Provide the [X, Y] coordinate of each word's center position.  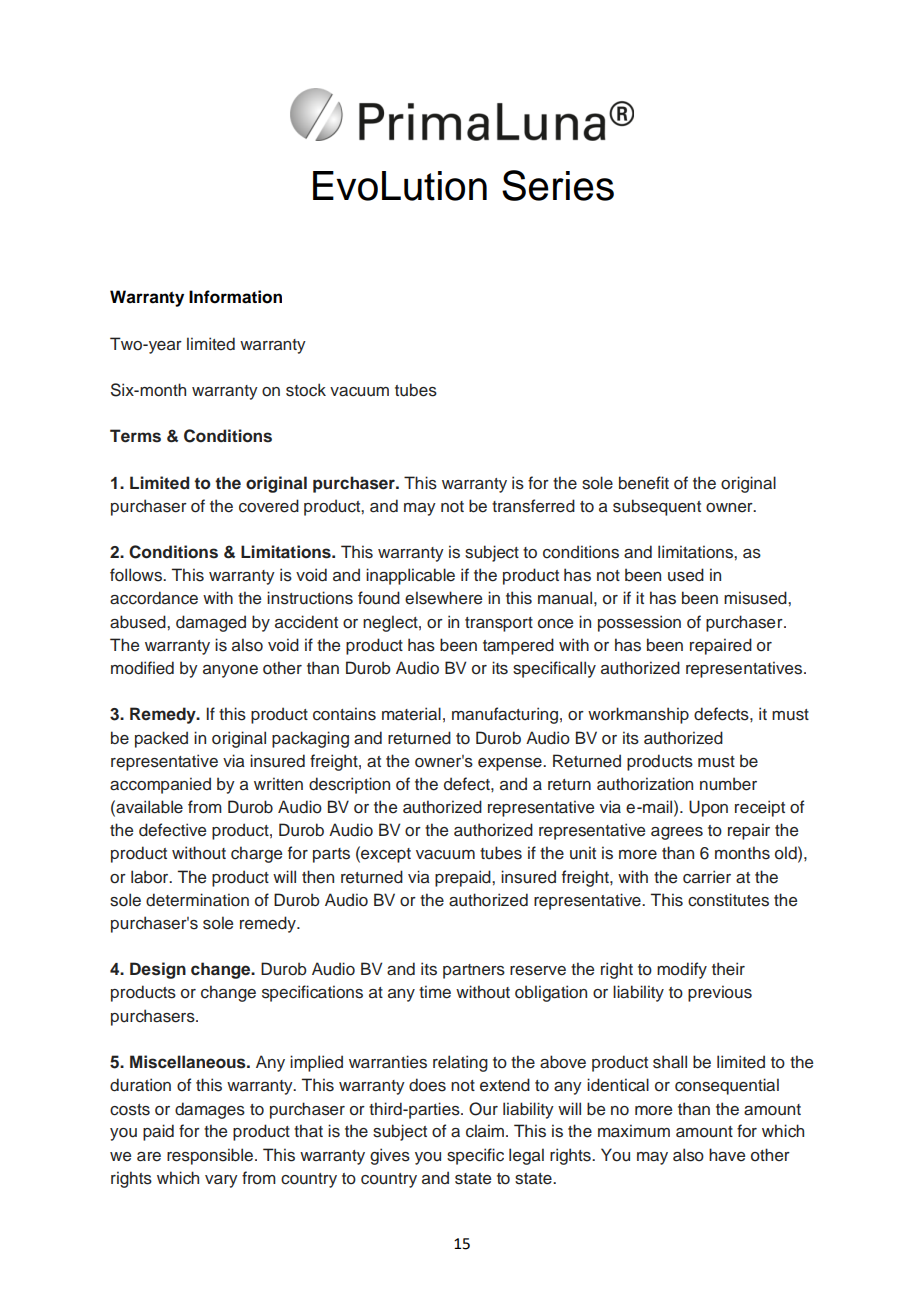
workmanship [638, 715]
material [411, 714]
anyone [230, 671]
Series [558, 185]
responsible [210, 1156]
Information [235, 297]
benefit [644, 482]
